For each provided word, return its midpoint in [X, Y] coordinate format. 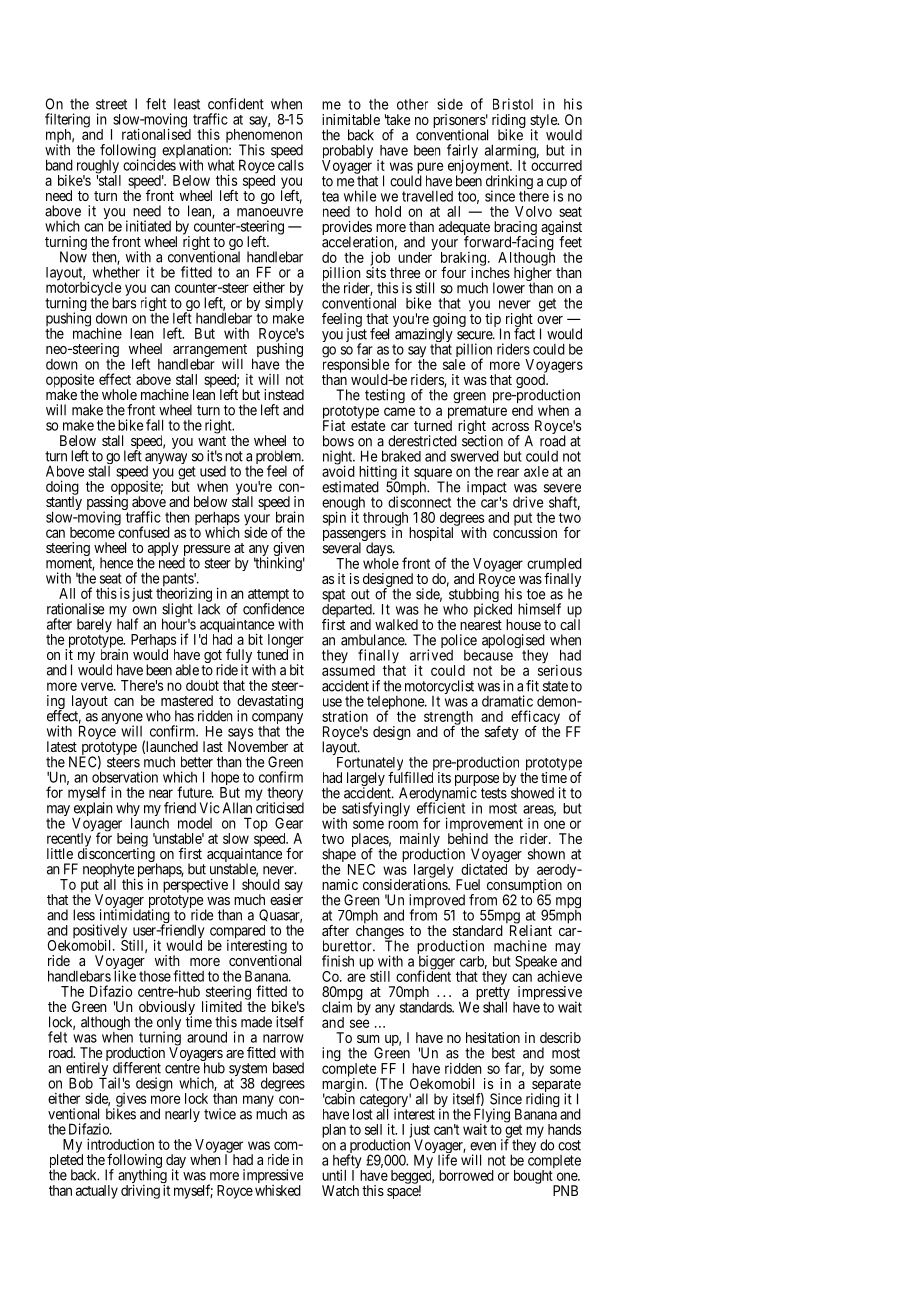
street [111, 104]
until [334, 1175]
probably [347, 152]
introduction [120, 1144]
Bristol [513, 104]
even [483, 1146]
